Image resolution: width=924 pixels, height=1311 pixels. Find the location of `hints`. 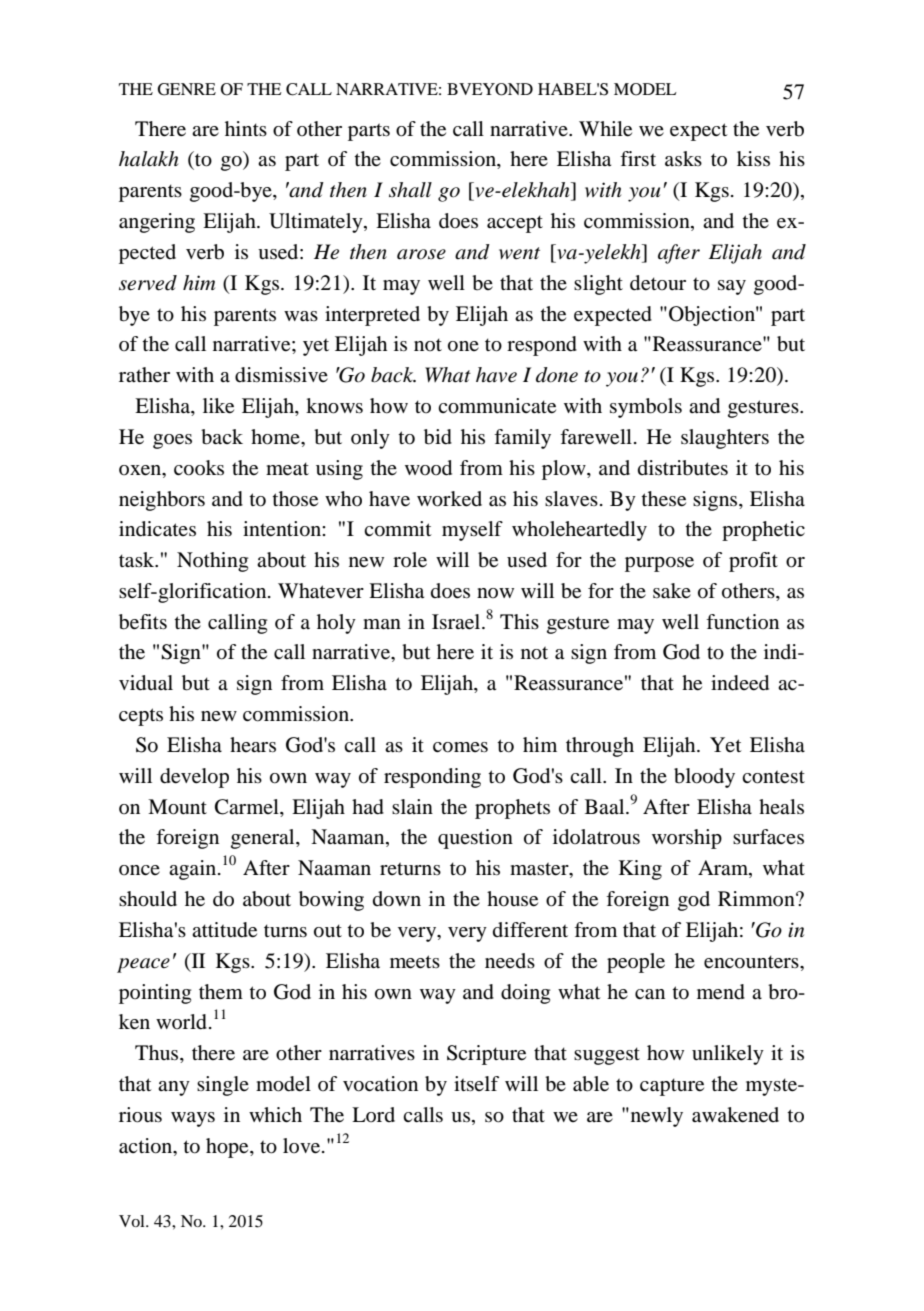

hints is located at coordinates (246, 128).
